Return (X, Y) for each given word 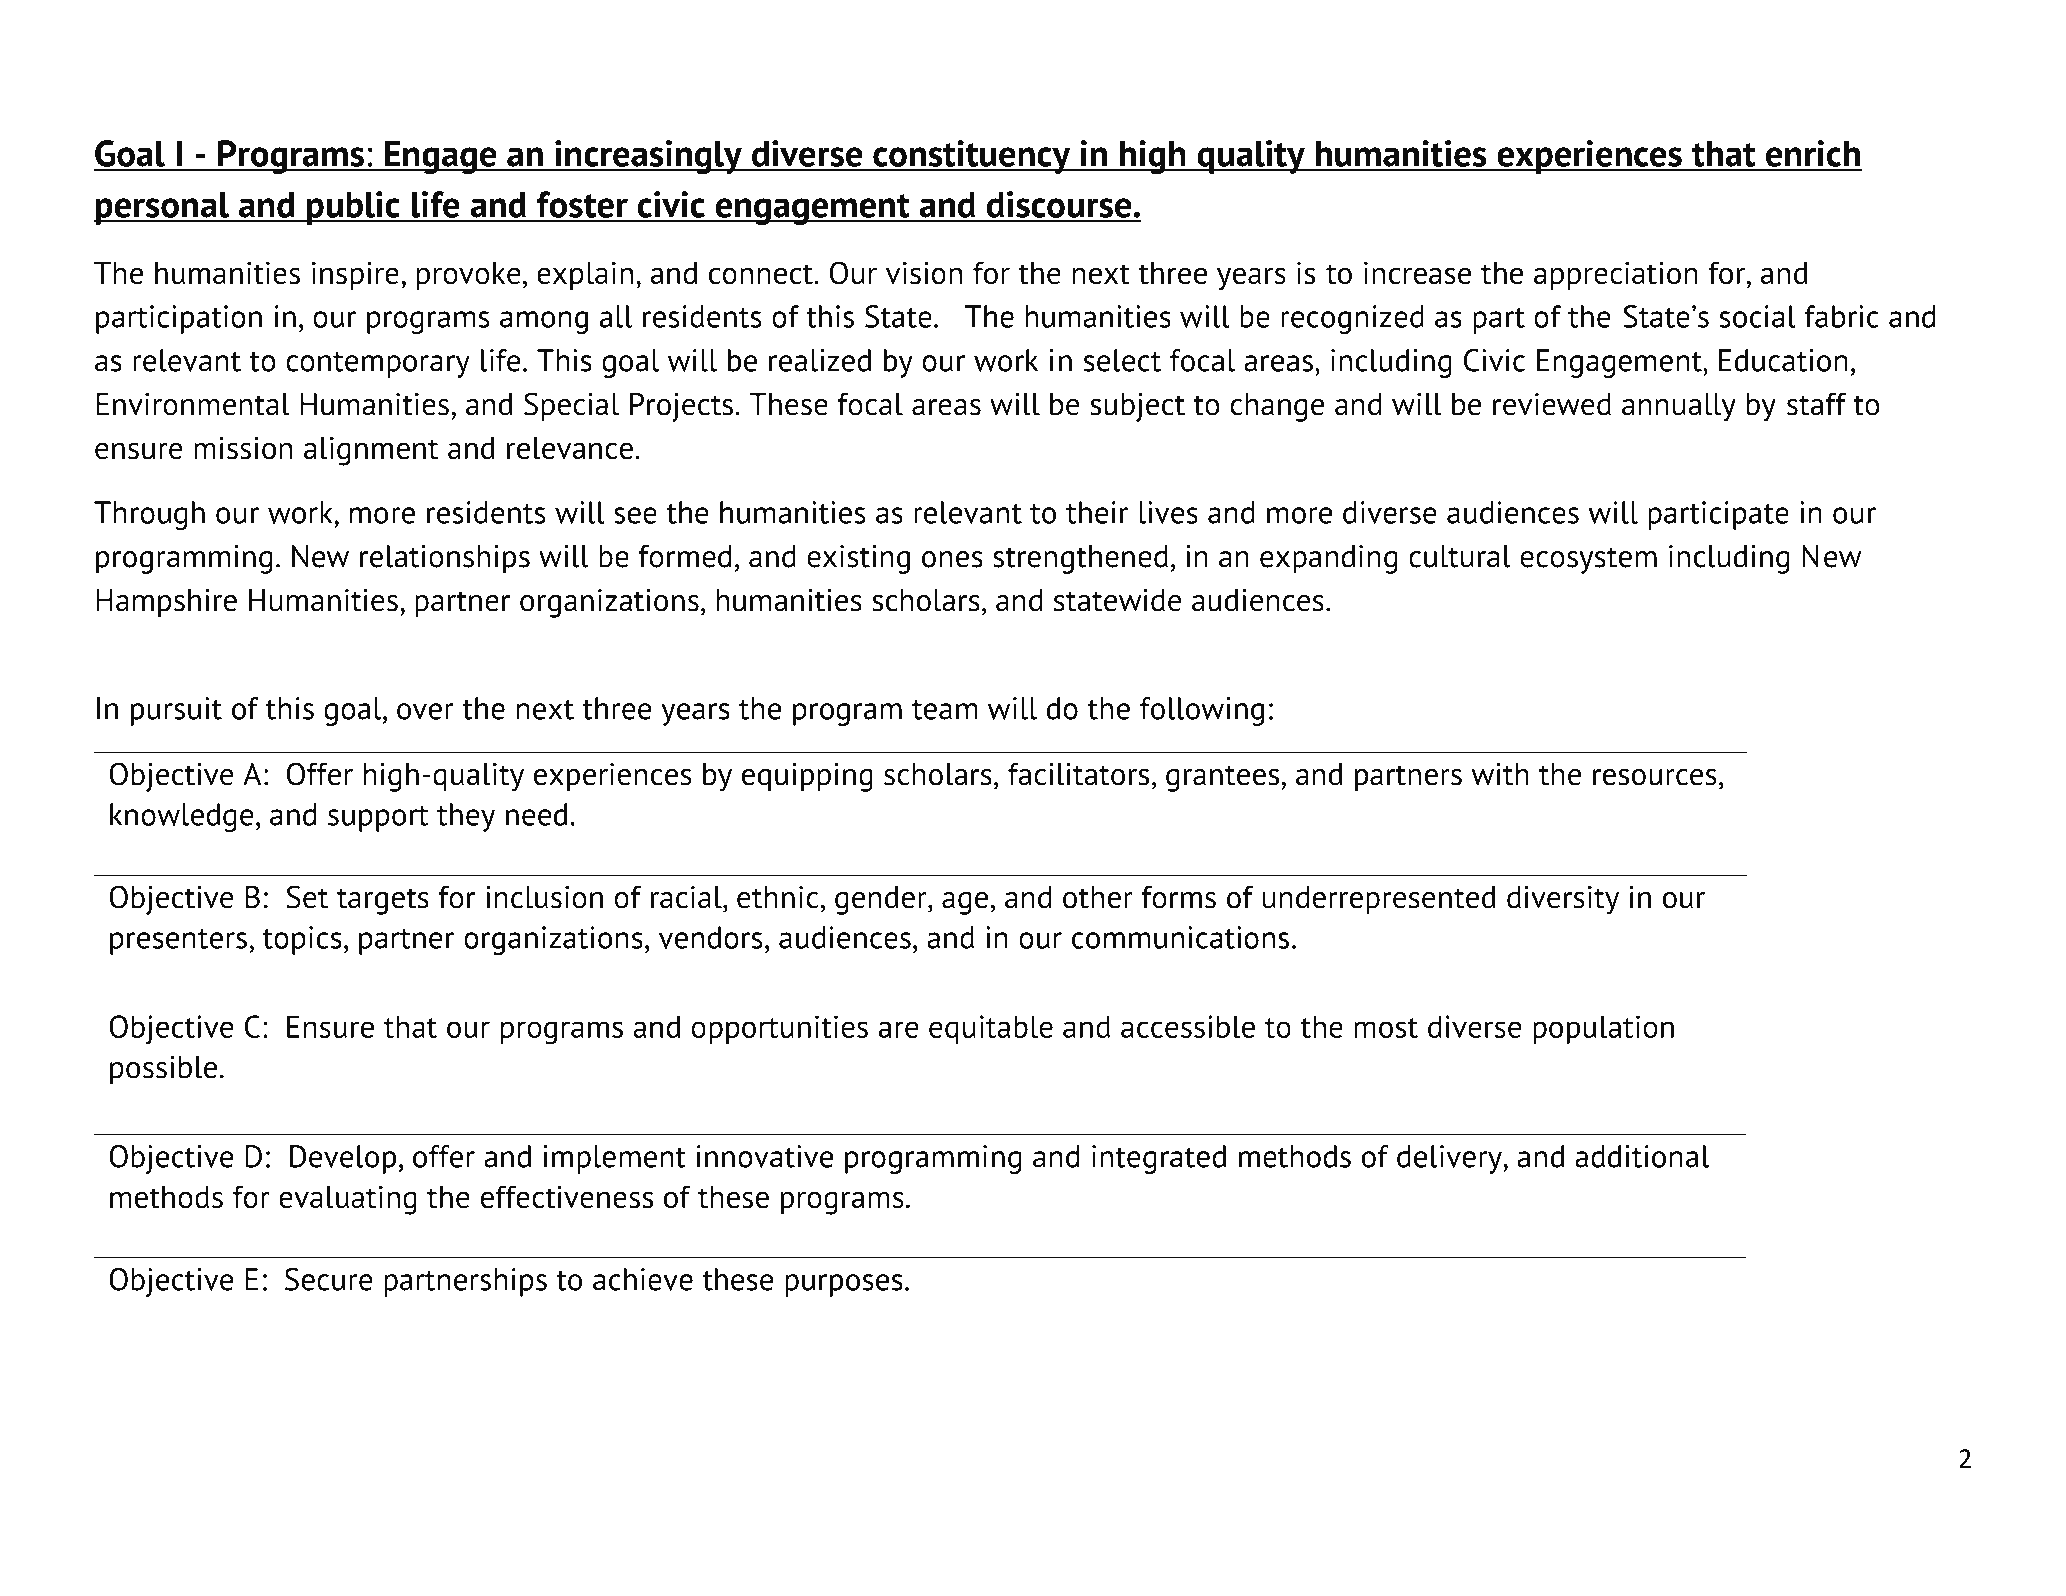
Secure (329, 1279)
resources (1655, 777)
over (425, 711)
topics (302, 940)
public (353, 208)
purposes (844, 1285)
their (1097, 512)
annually (1679, 407)
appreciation (1616, 275)
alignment (371, 451)
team (945, 710)
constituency (972, 157)
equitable (991, 1029)
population (1603, 1029)
